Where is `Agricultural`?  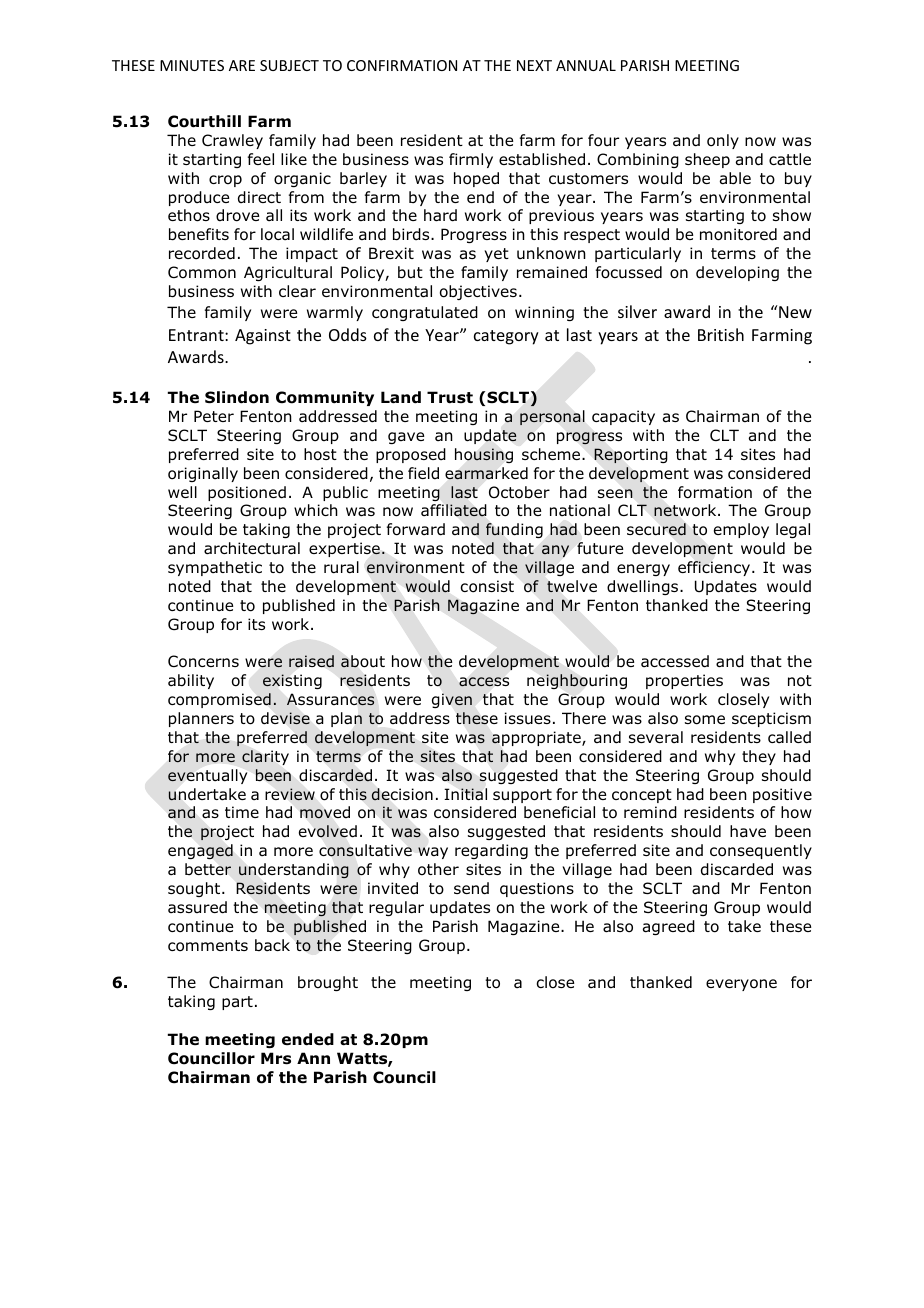
Agricultural is located at coordinates (288, 273).
